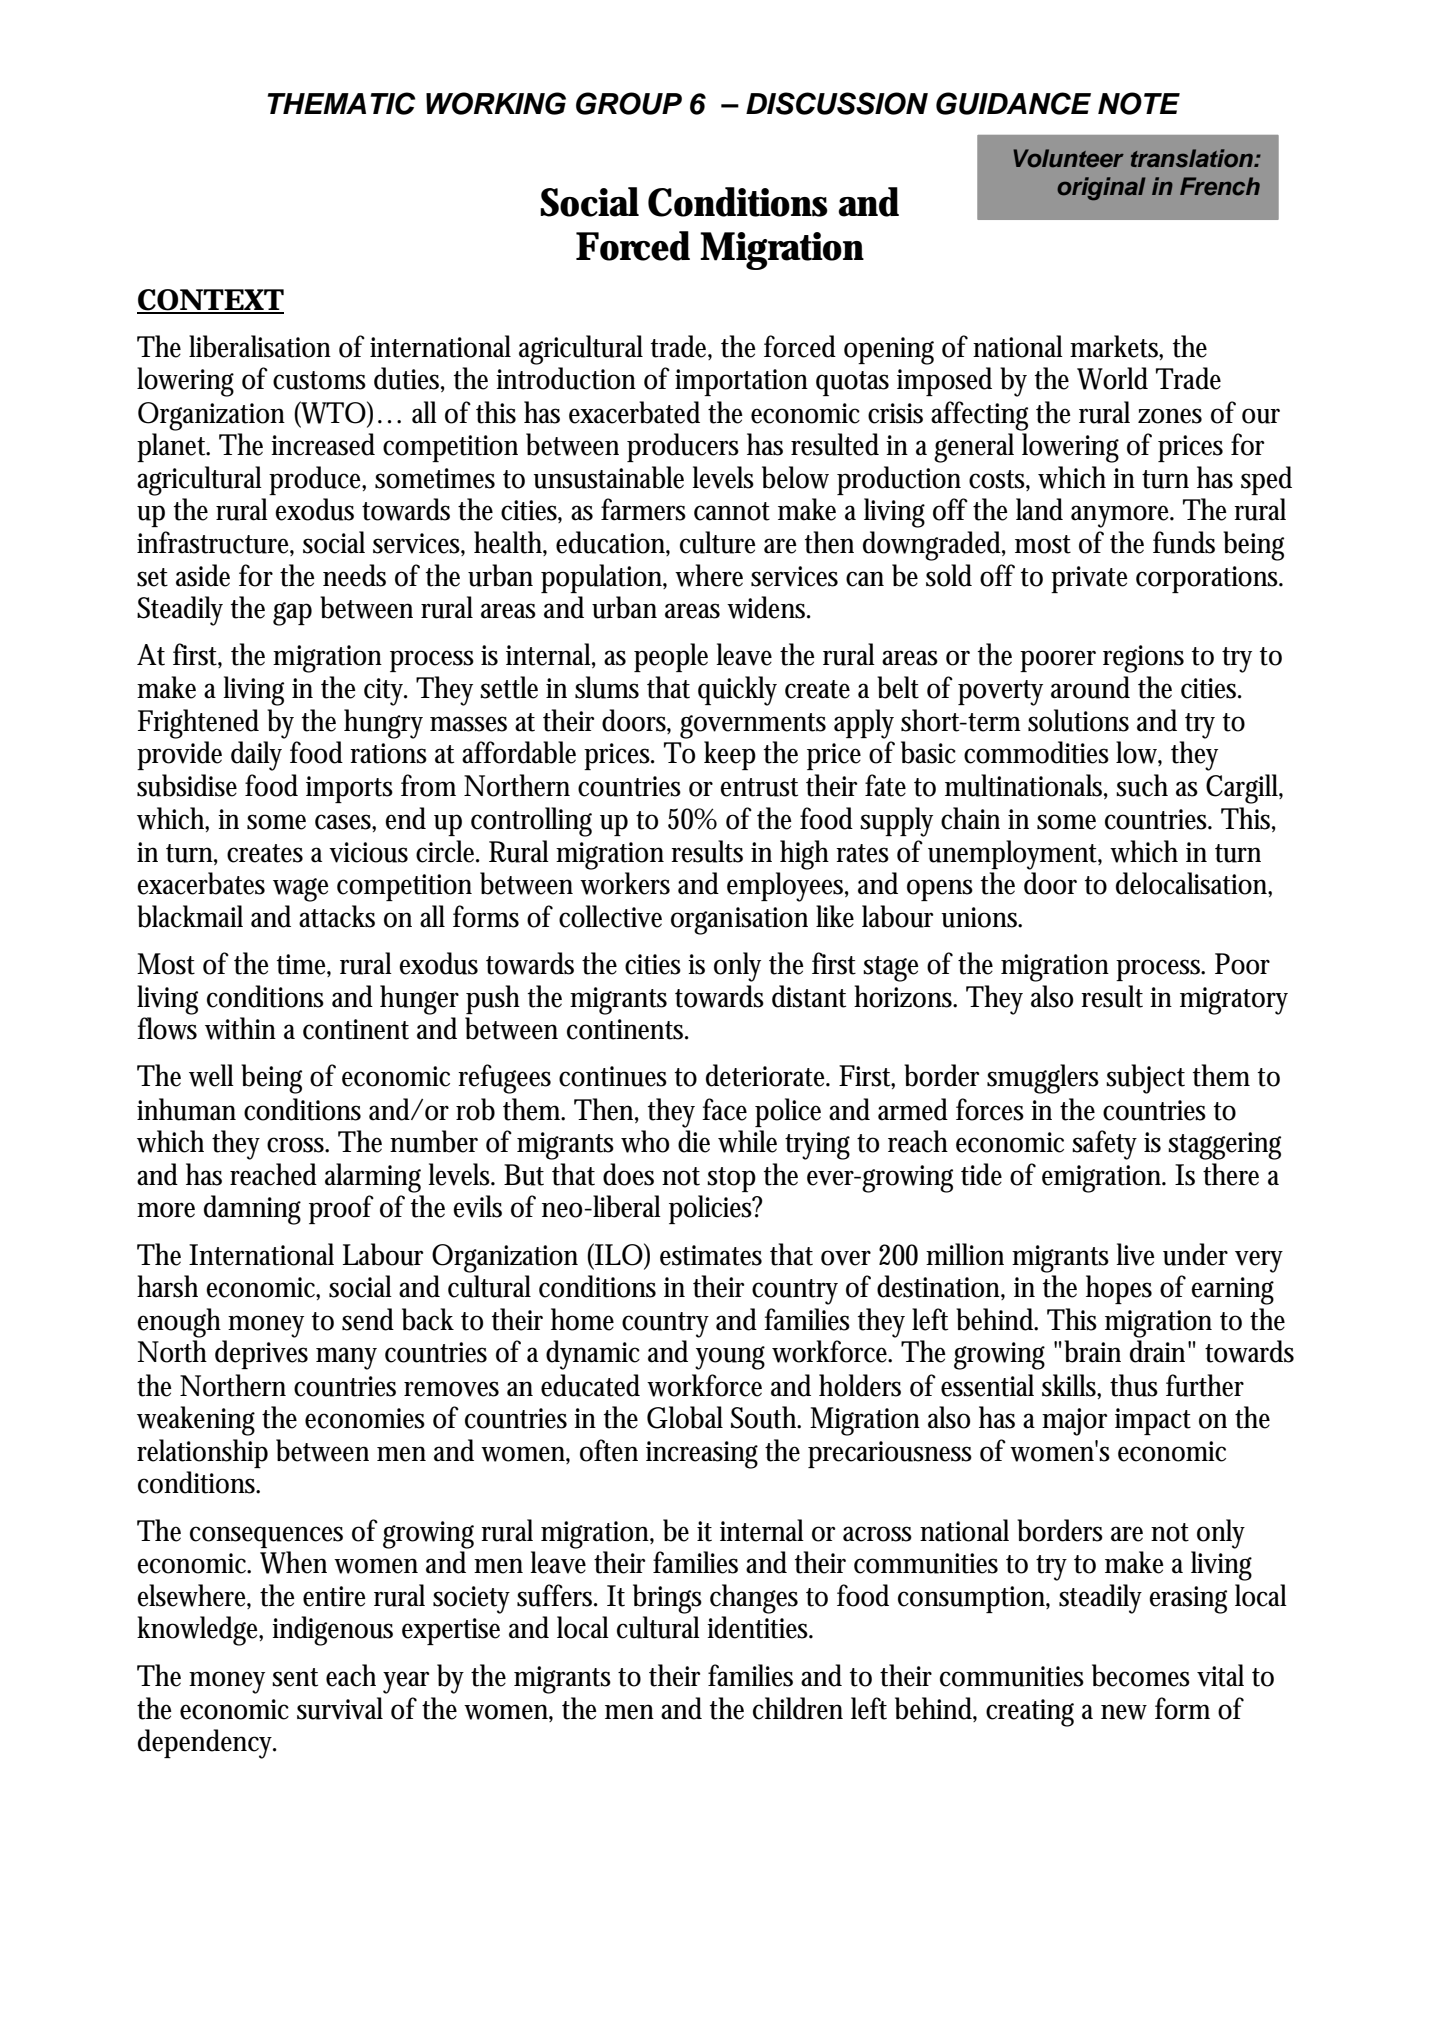  Describe the element at coordinates (1101, 188) in the image. I see `original` at that location.
